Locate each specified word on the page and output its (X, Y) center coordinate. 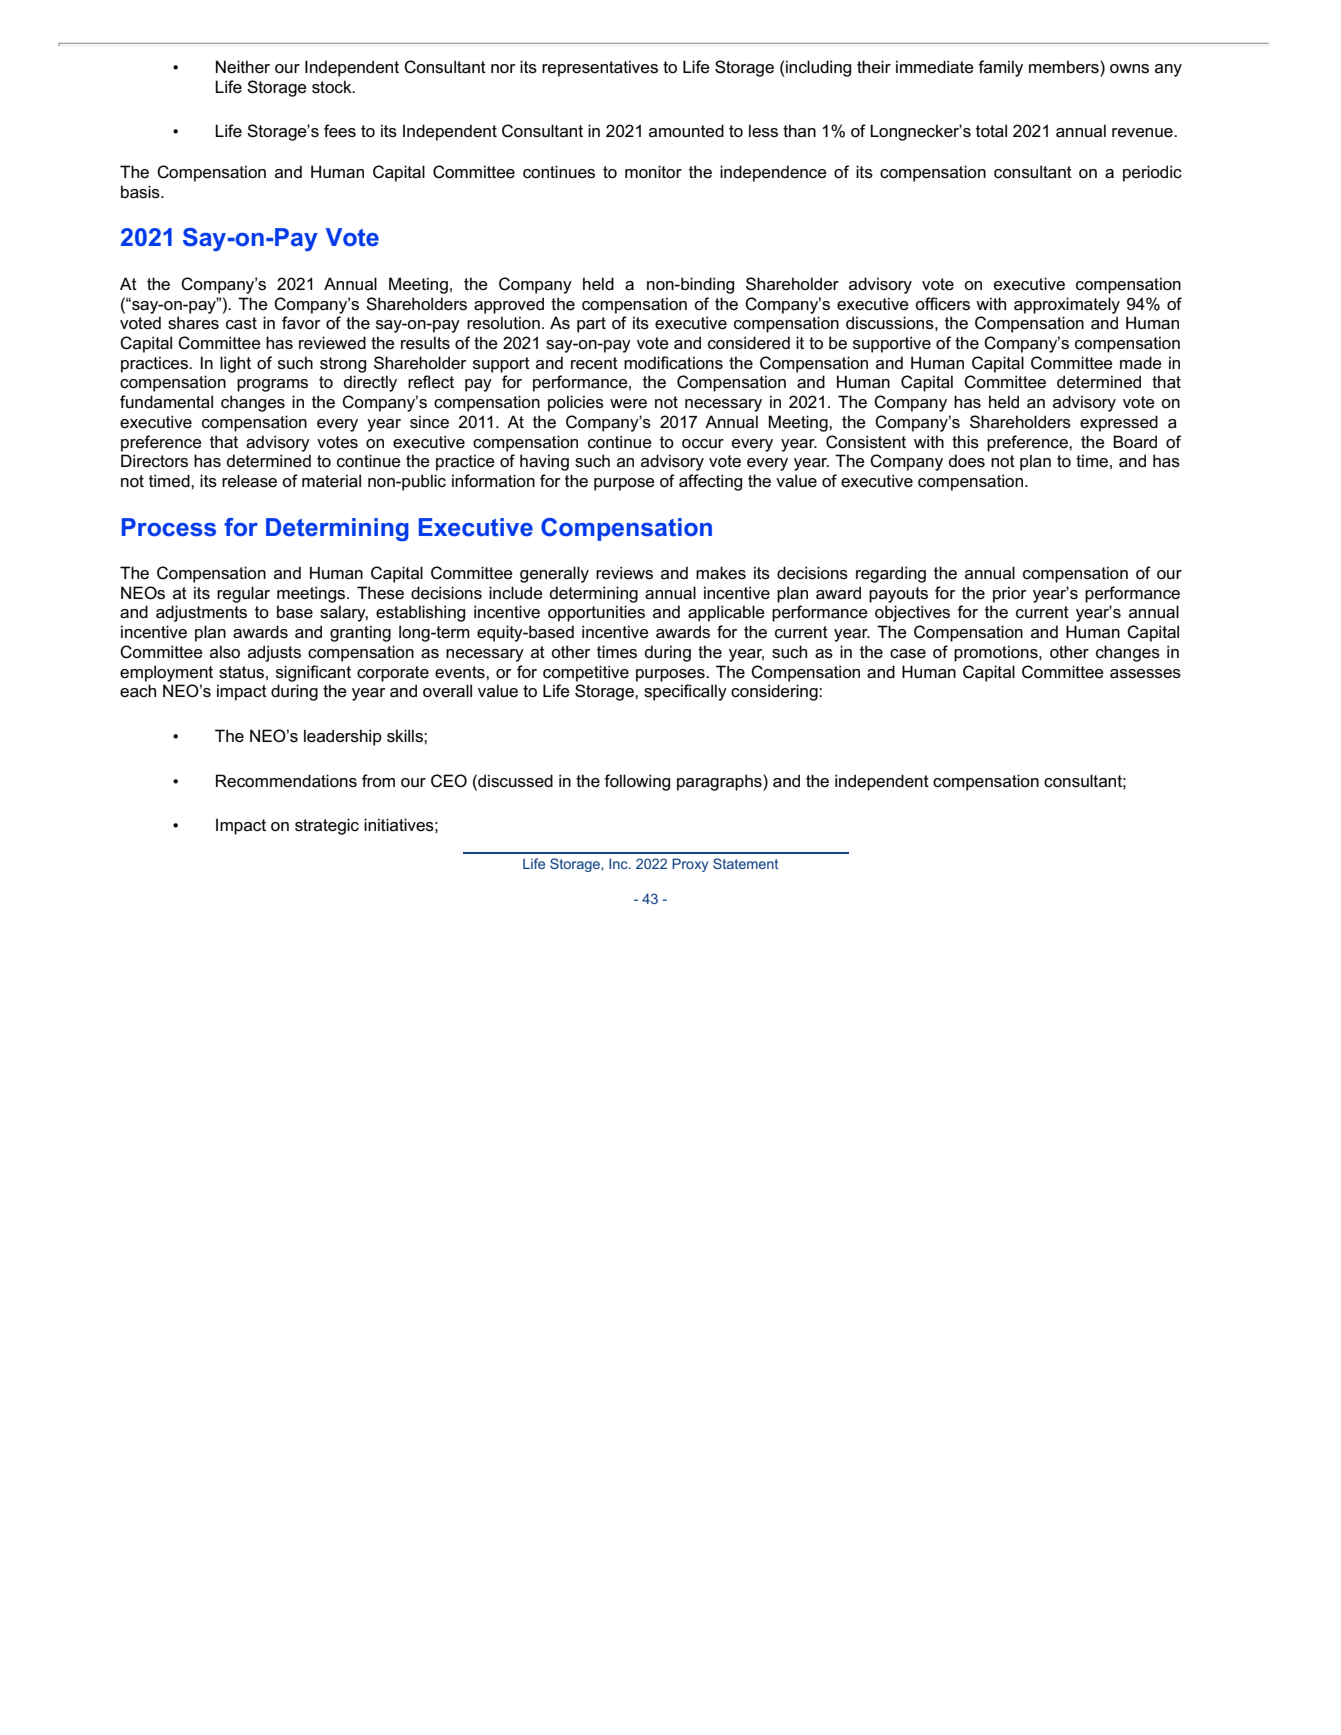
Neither (243, 67)
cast (241, 323)
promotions (997, 653)
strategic (327, 826)
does (966, 461)
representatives (600, 68)
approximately (1067, 305)
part (591, 325)
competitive (586, 673)
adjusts (274, 653)
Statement (746, 863)
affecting (710, 482)
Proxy (690, 865)
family (1000, 68)
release (249, 481)
